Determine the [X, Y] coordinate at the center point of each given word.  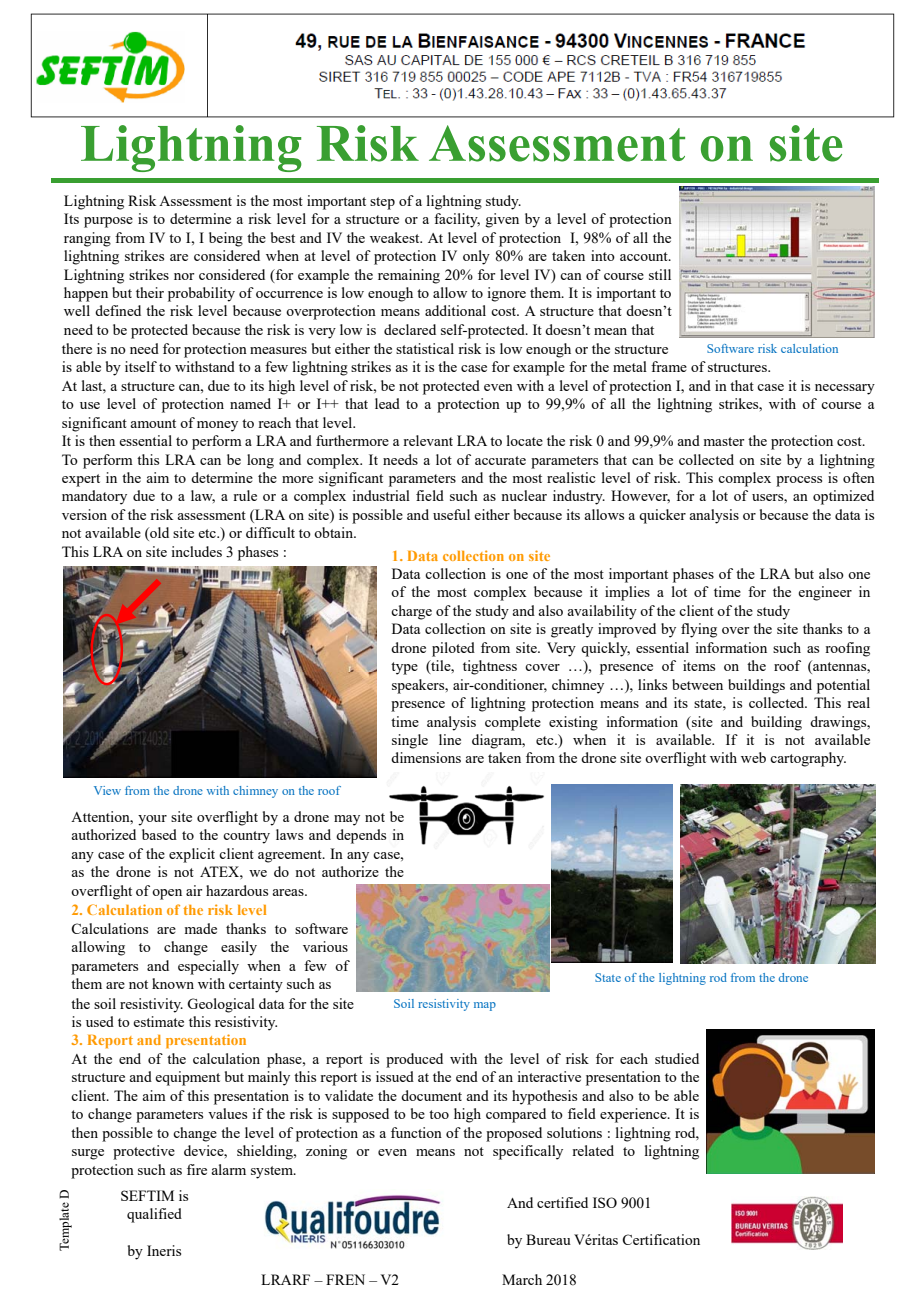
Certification [661, 1239]
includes [197, 551]
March [522, 1279]
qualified [154, 1215]
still [660, 274]
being [226, 239]
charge [411, 612]
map [485, 1006]
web [753, 757]
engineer [825, 593]
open [167, 894]
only [476, 257]
